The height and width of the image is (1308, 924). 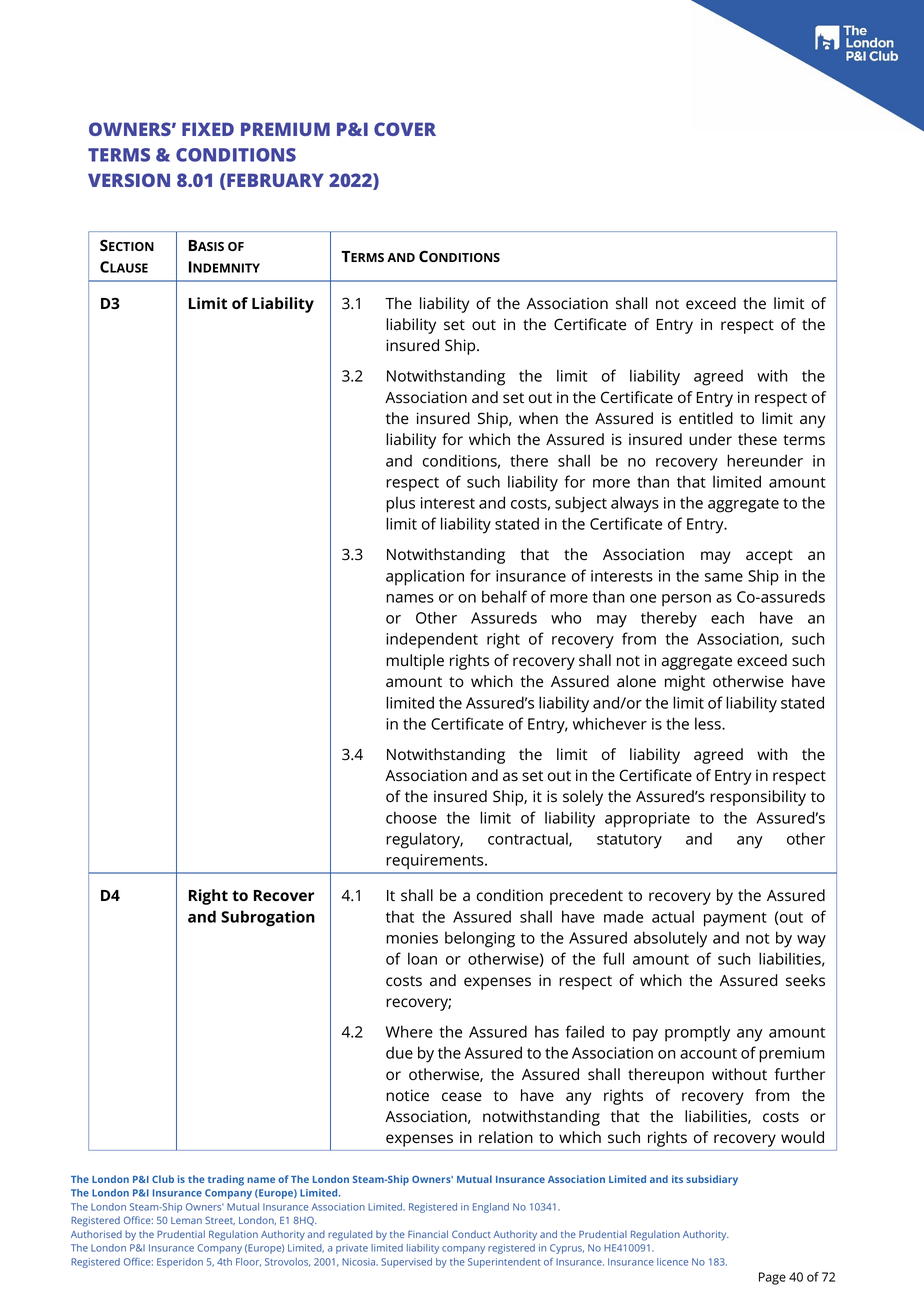 What do you see at coordinates (672, 1262) in the image?
I see `licence` at bounding box center [672, 1262].
